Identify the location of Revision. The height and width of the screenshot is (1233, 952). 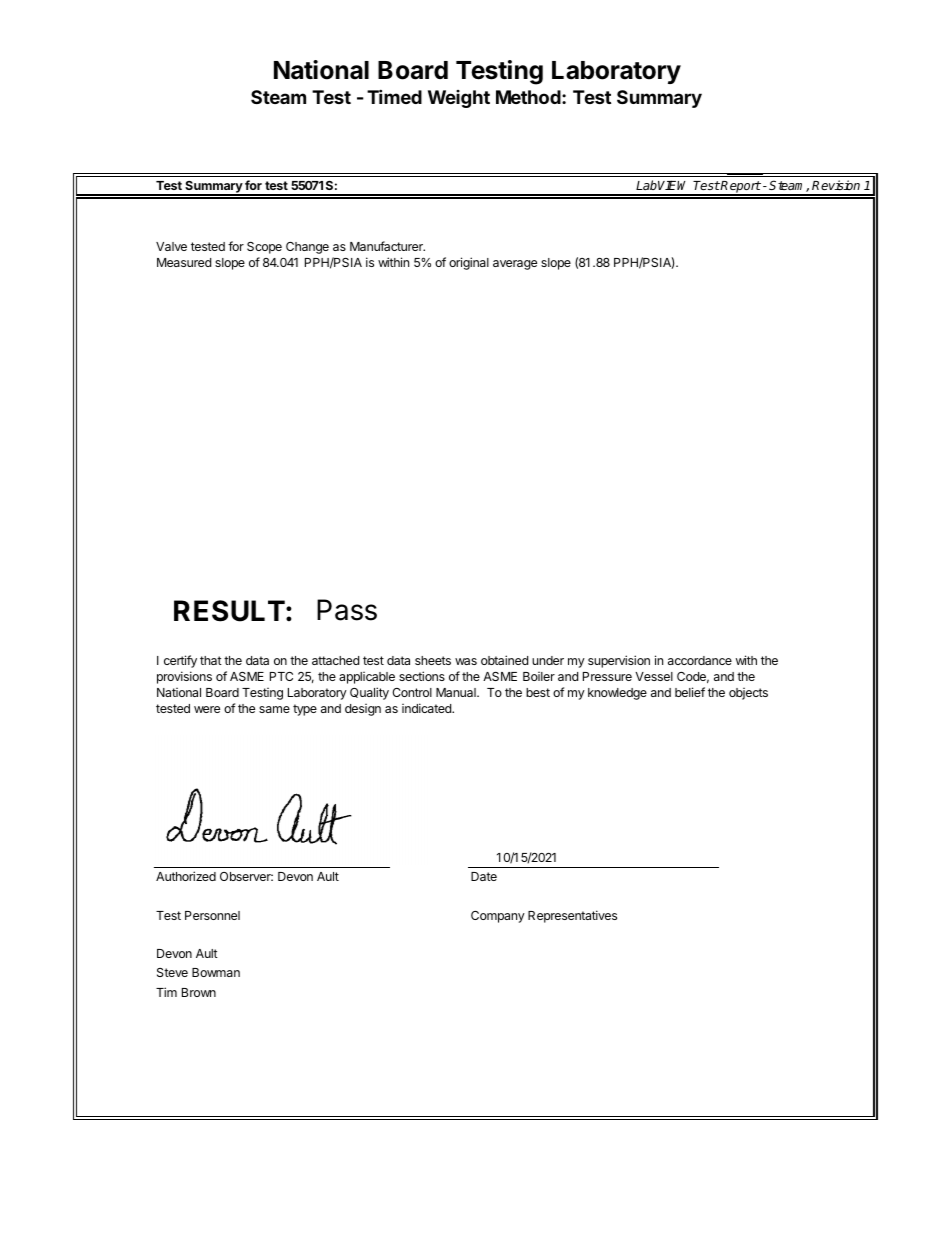
(836, 185).
